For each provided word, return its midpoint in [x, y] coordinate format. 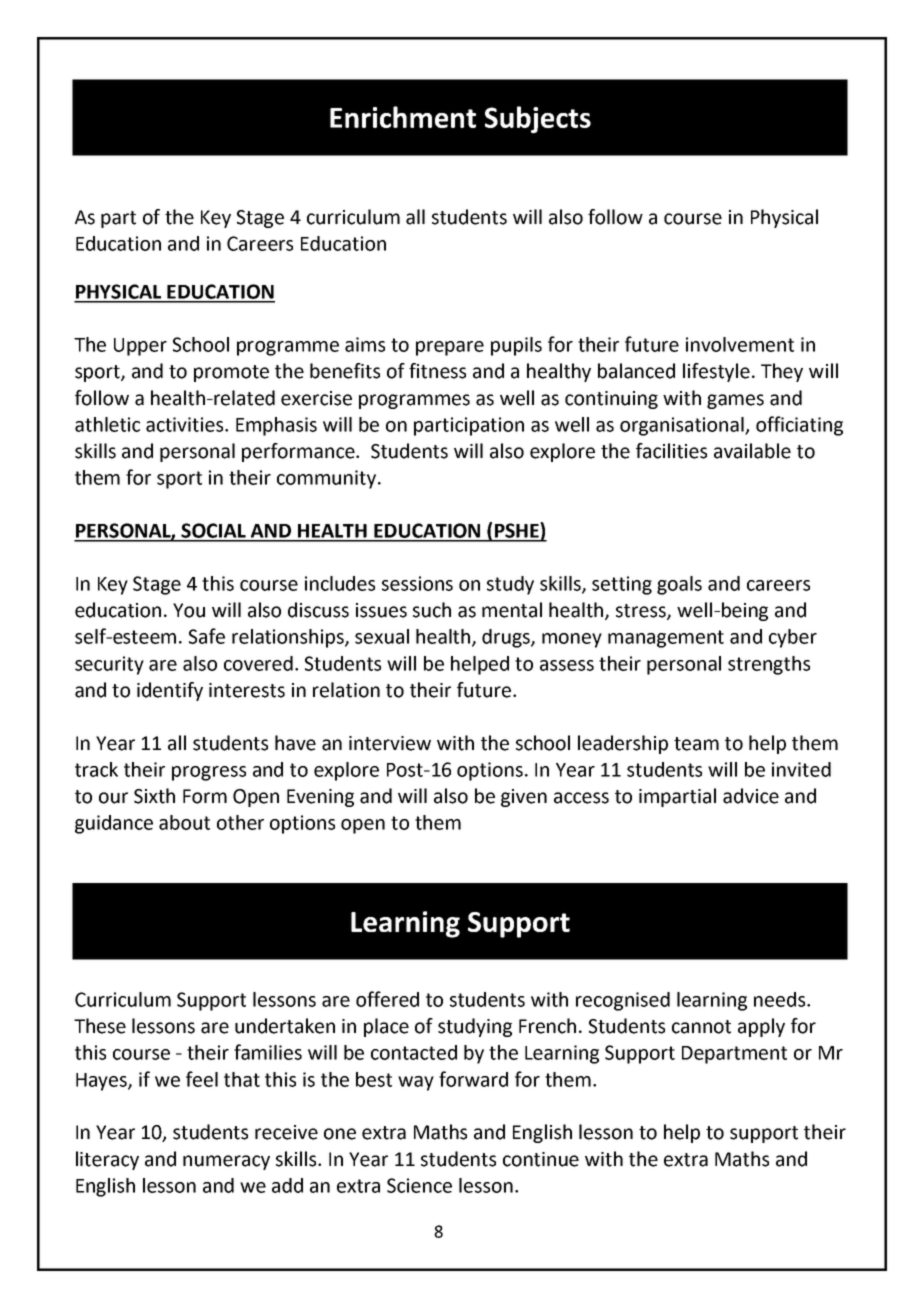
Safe [207, 636]
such [432, 610]
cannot [701, 1027]
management [666, 639]
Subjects [538, 120]
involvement [740, 344]
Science [419, 1185]
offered [387, 999]
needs [779, 999]
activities [186, 424]
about [184, 822]
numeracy [226, 1162]
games [735, 401]
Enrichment [403, 117]
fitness [437, 371]
